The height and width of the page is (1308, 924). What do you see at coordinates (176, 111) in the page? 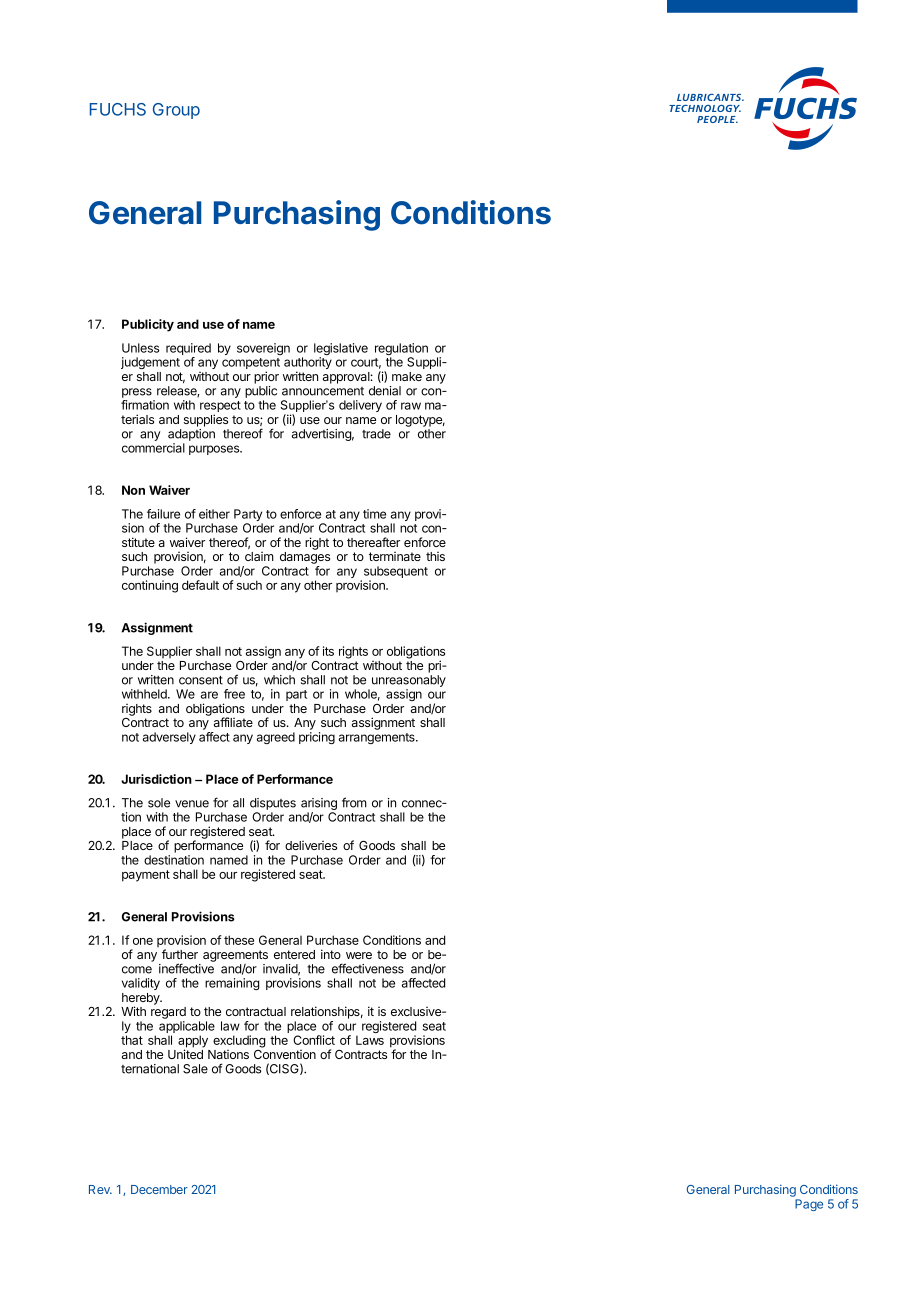
I see `Group` at bounding box center [176, 111].
